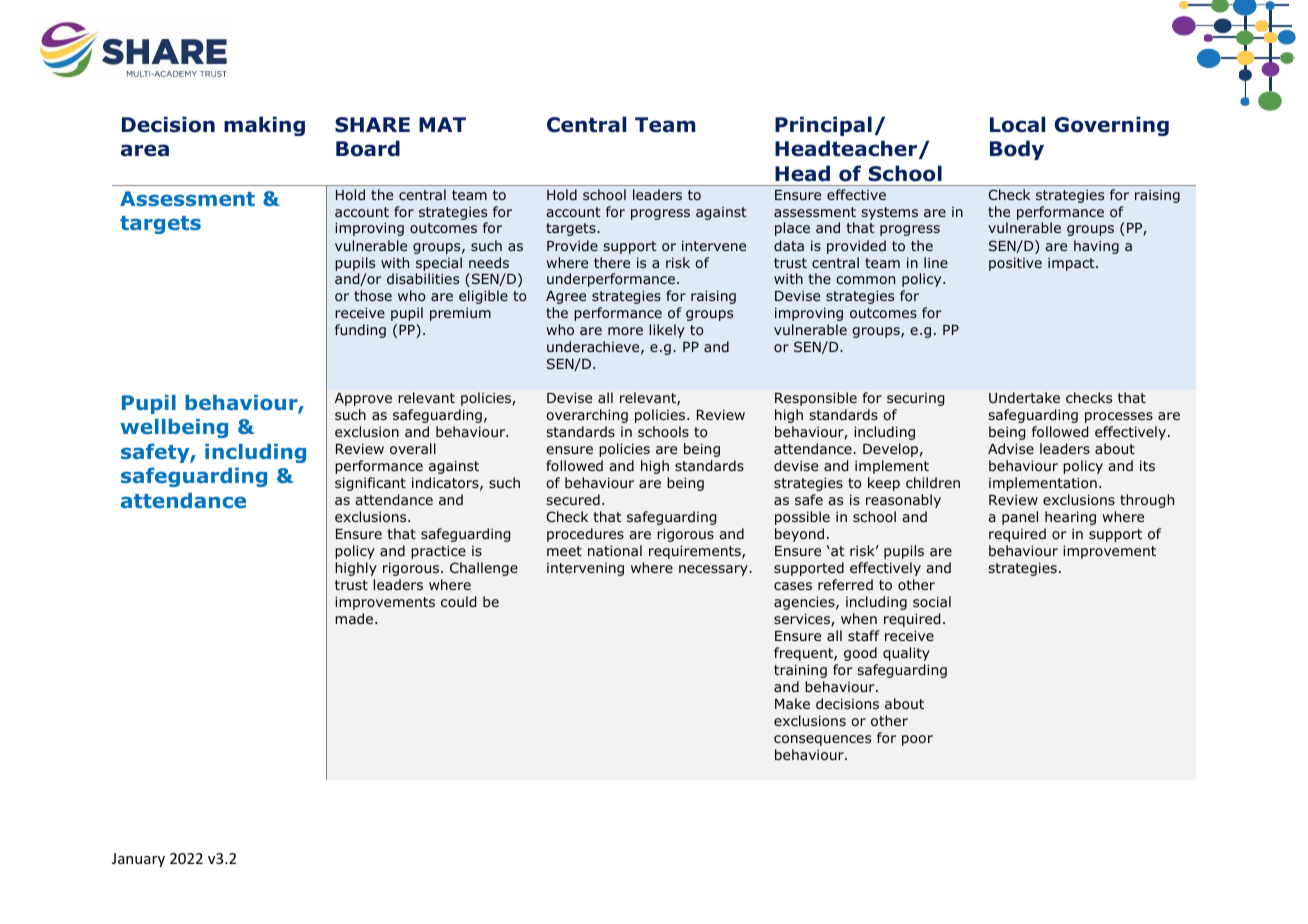 This page has width=1308, height=924. What do you see at coordinates (1017, 150) in the page?
I see `Body` at bounding box center [1017, 150].
